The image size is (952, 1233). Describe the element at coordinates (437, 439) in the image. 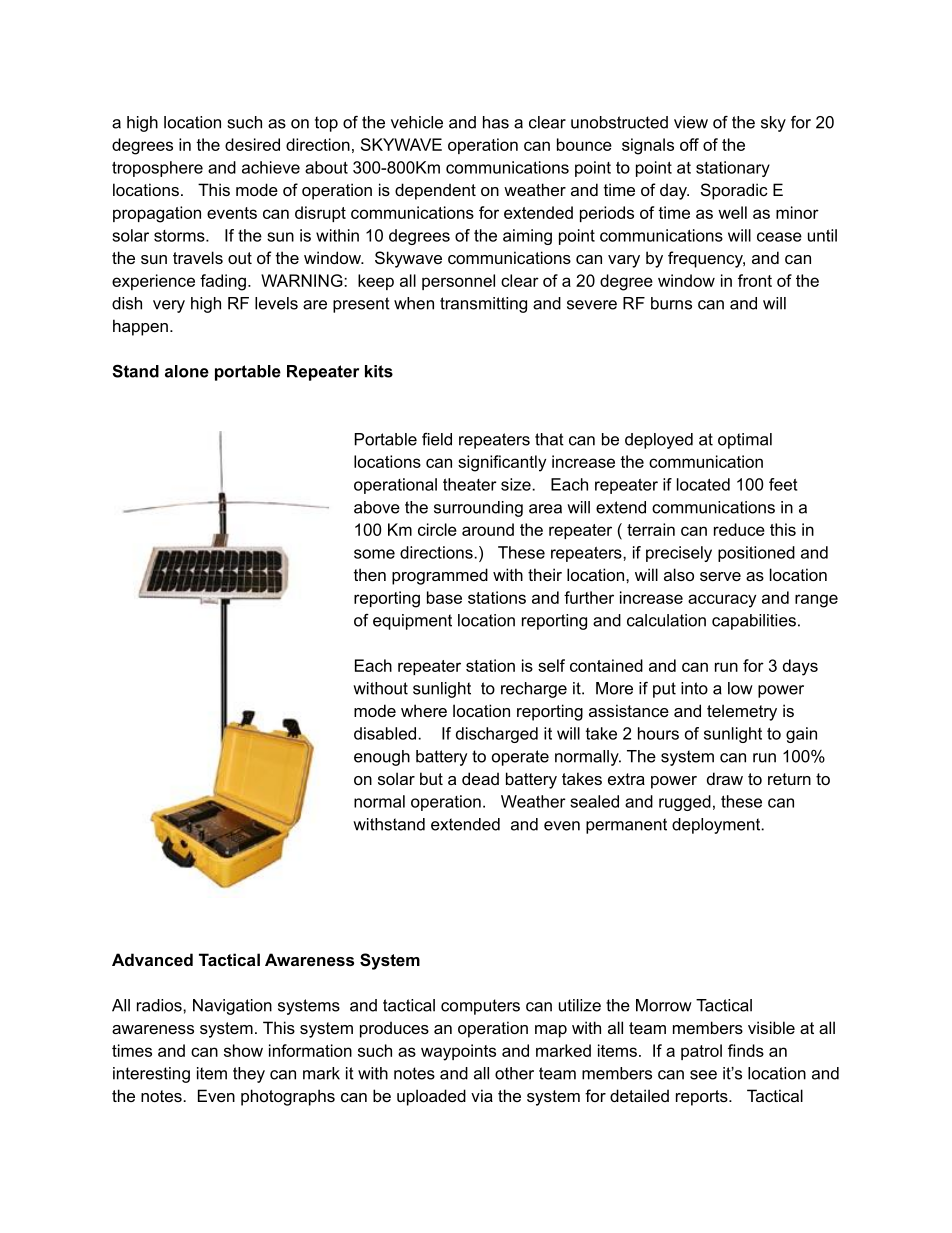

I see `field` at that location.
